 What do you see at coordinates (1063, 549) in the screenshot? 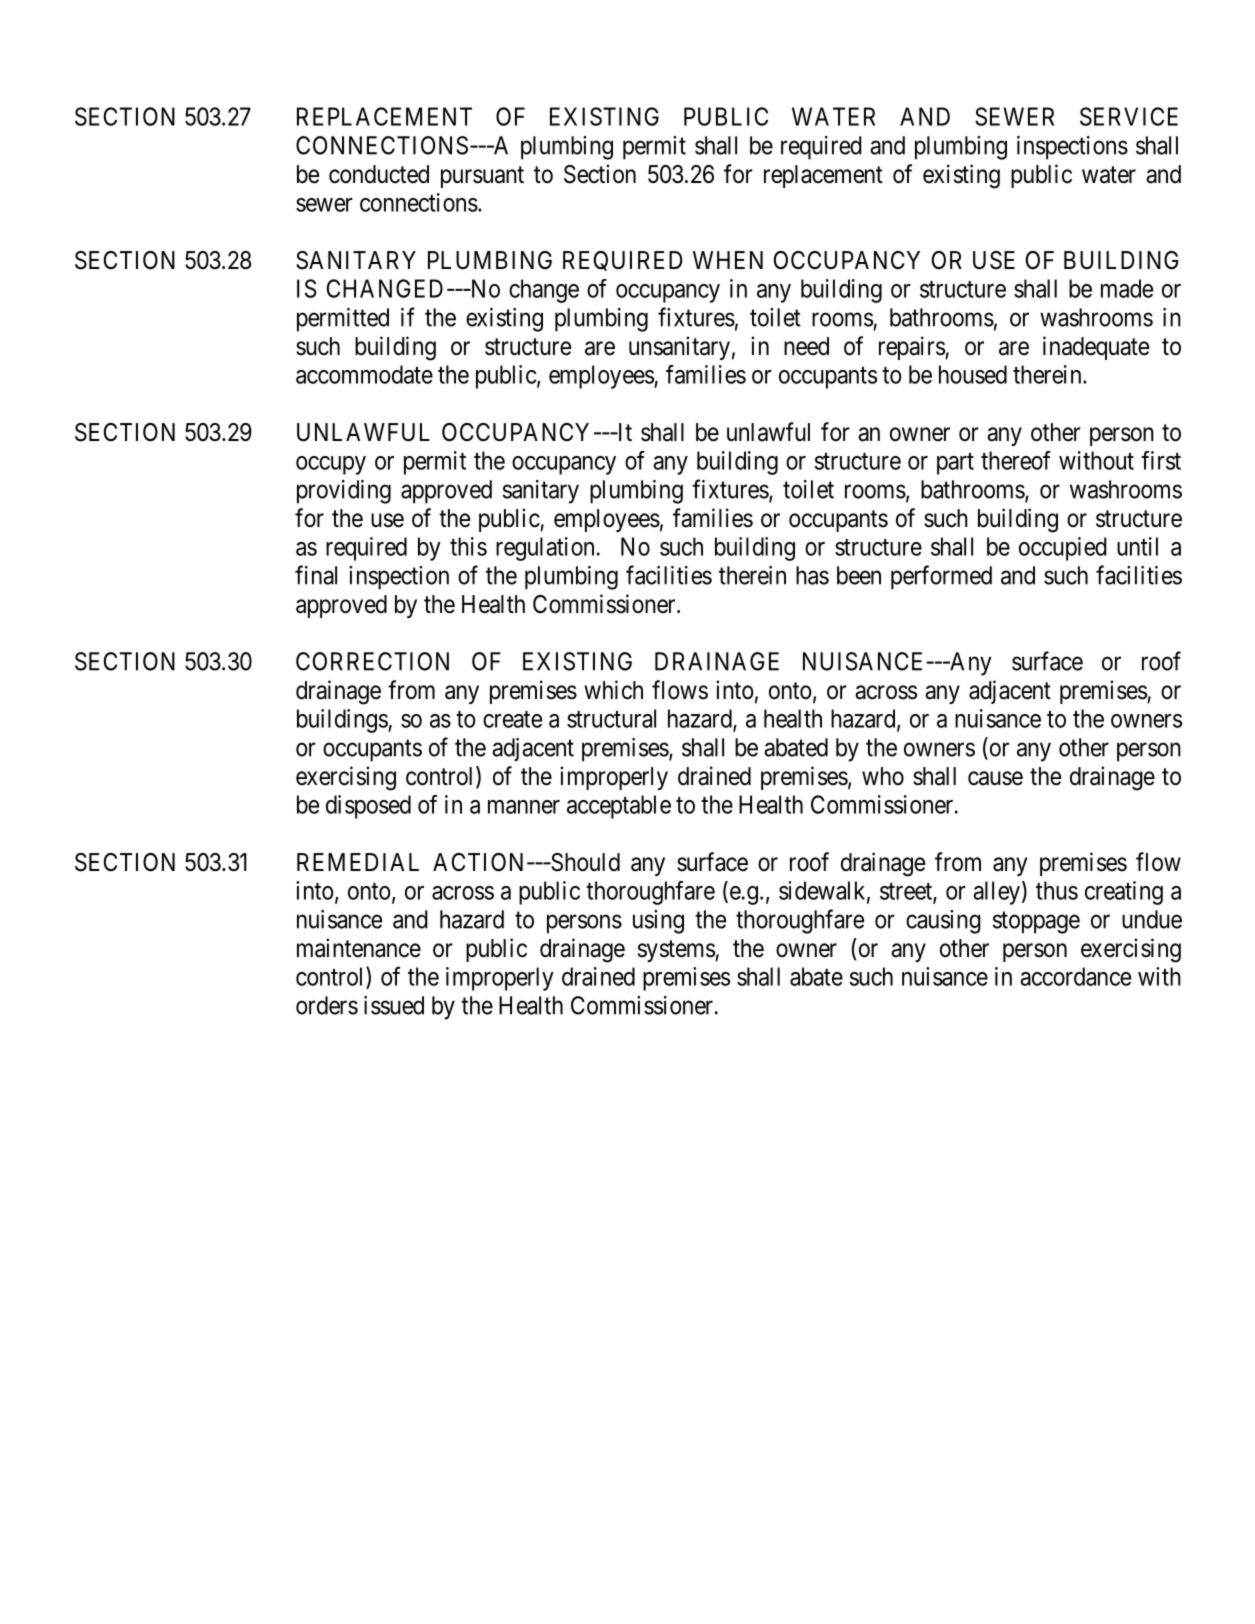
I see `occupied` at bounding box center [1063, 549].
